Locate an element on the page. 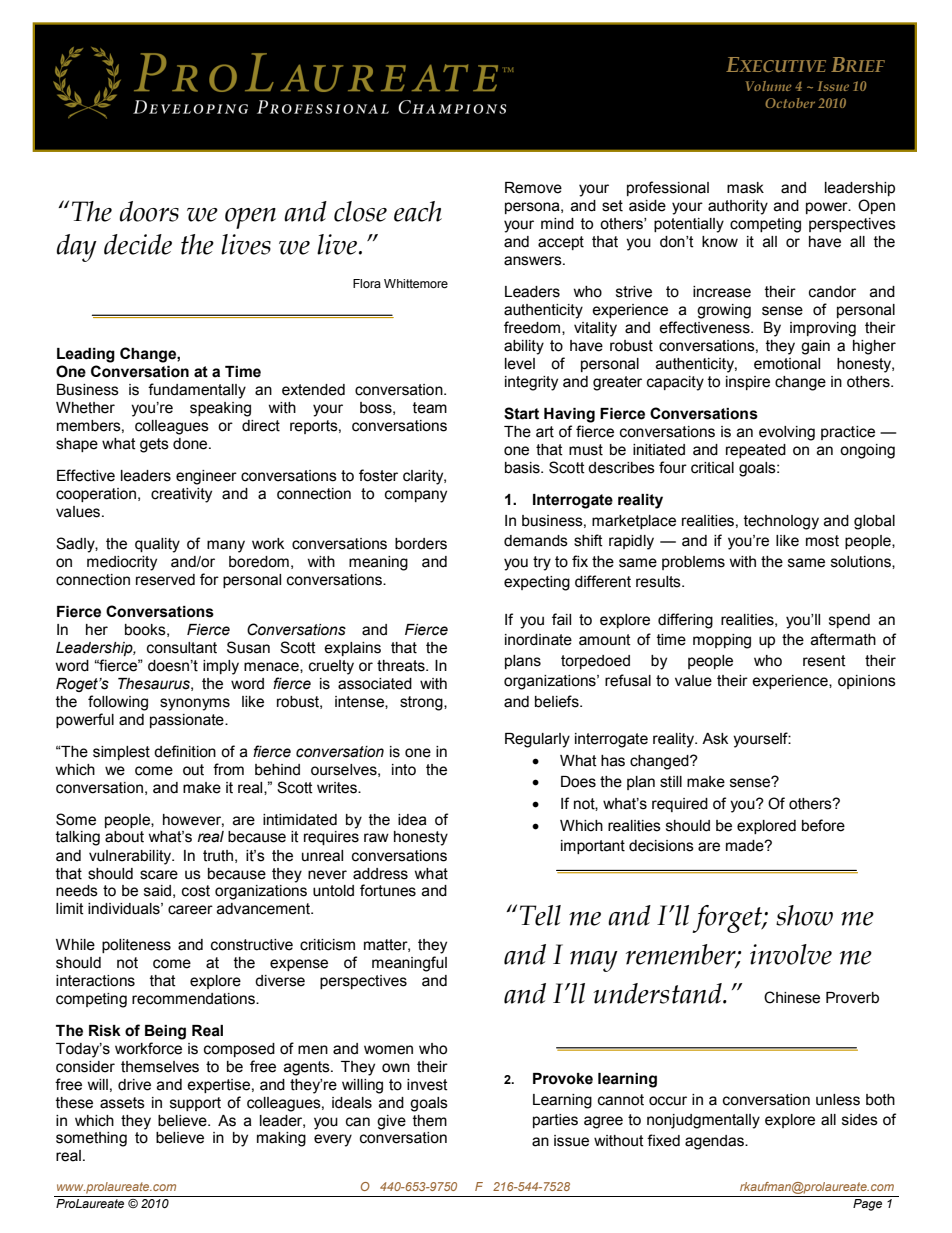 The height and width of the document is (1233, 952). parties is located at coordinates (555, 1121).
